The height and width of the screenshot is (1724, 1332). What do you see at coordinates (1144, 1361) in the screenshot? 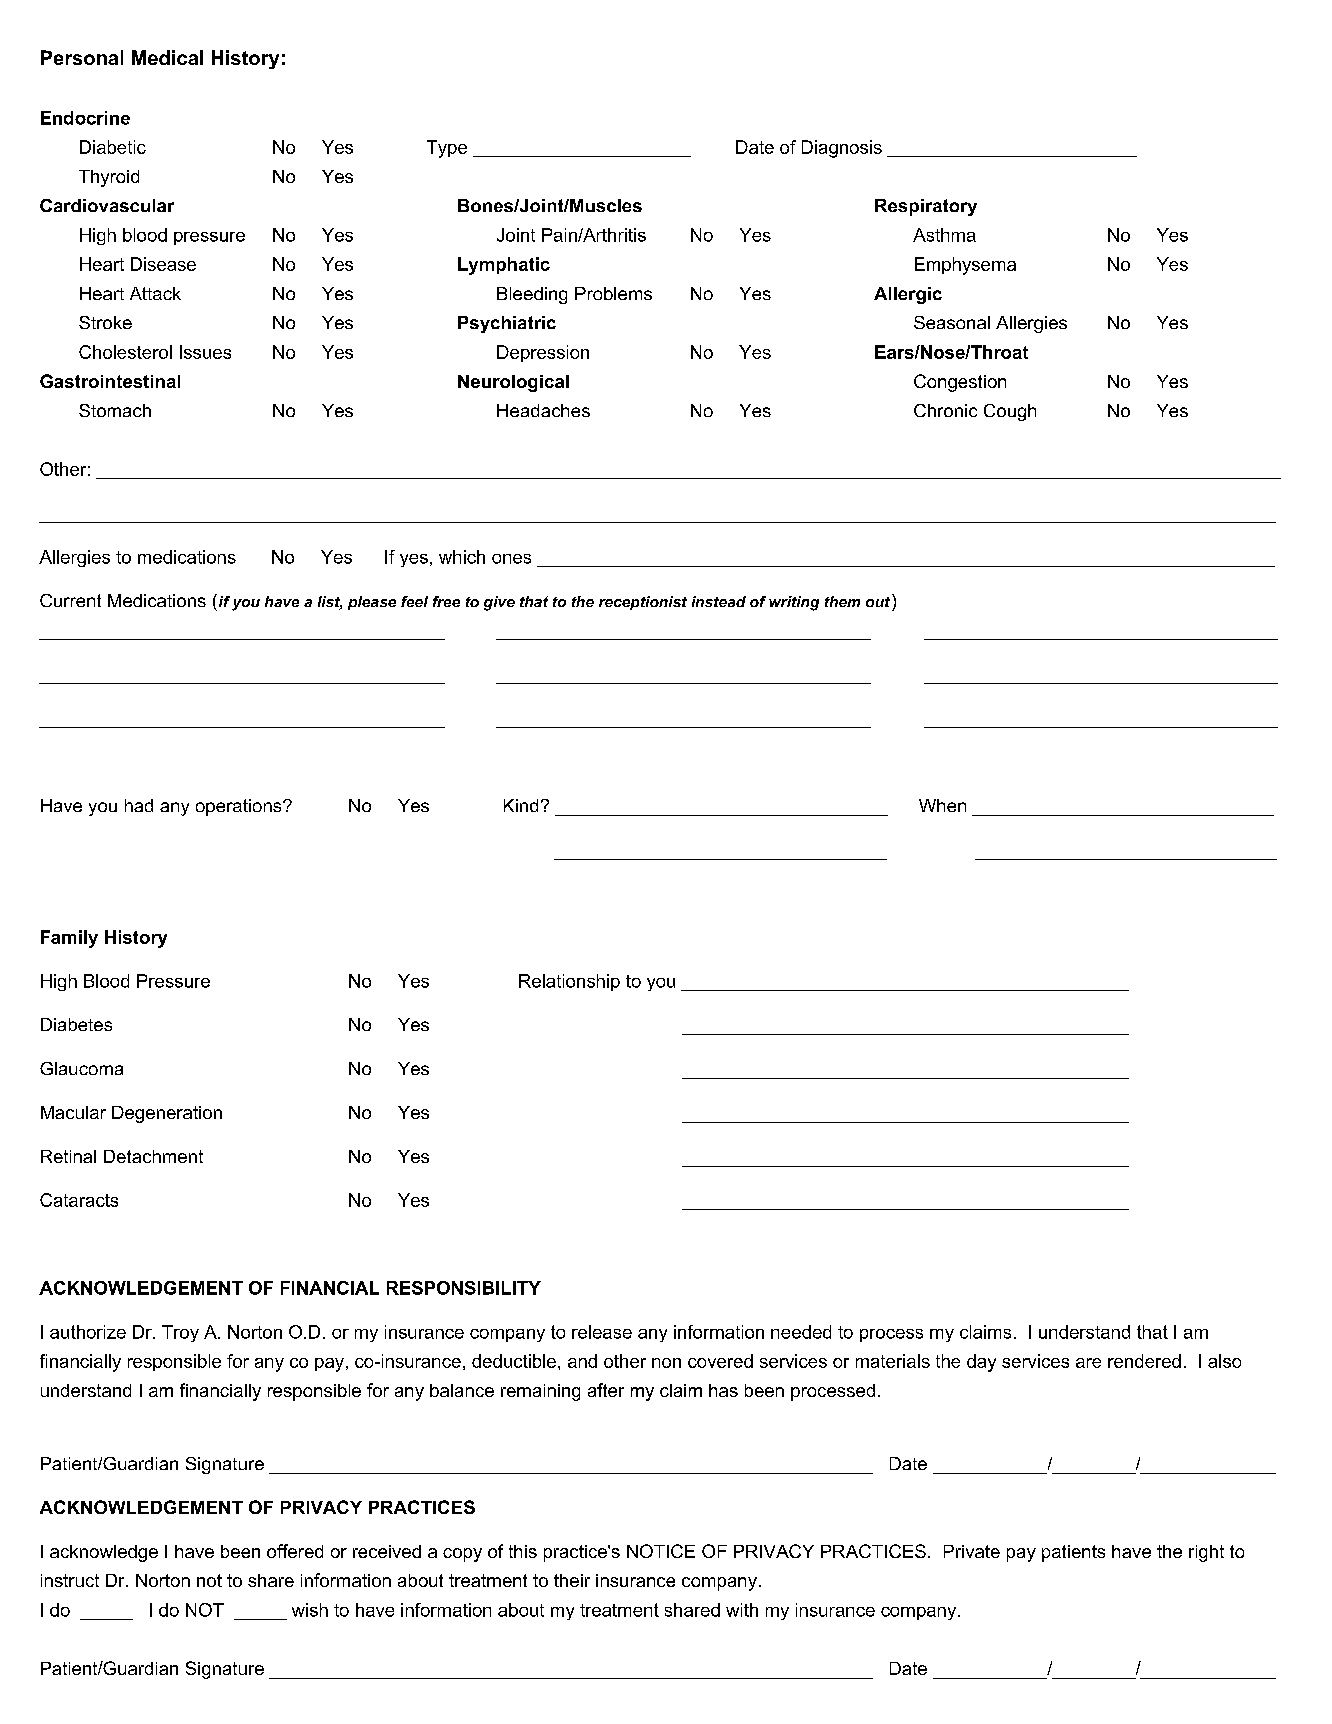
I see `rendered` at bounding box center [1144, 1361].
